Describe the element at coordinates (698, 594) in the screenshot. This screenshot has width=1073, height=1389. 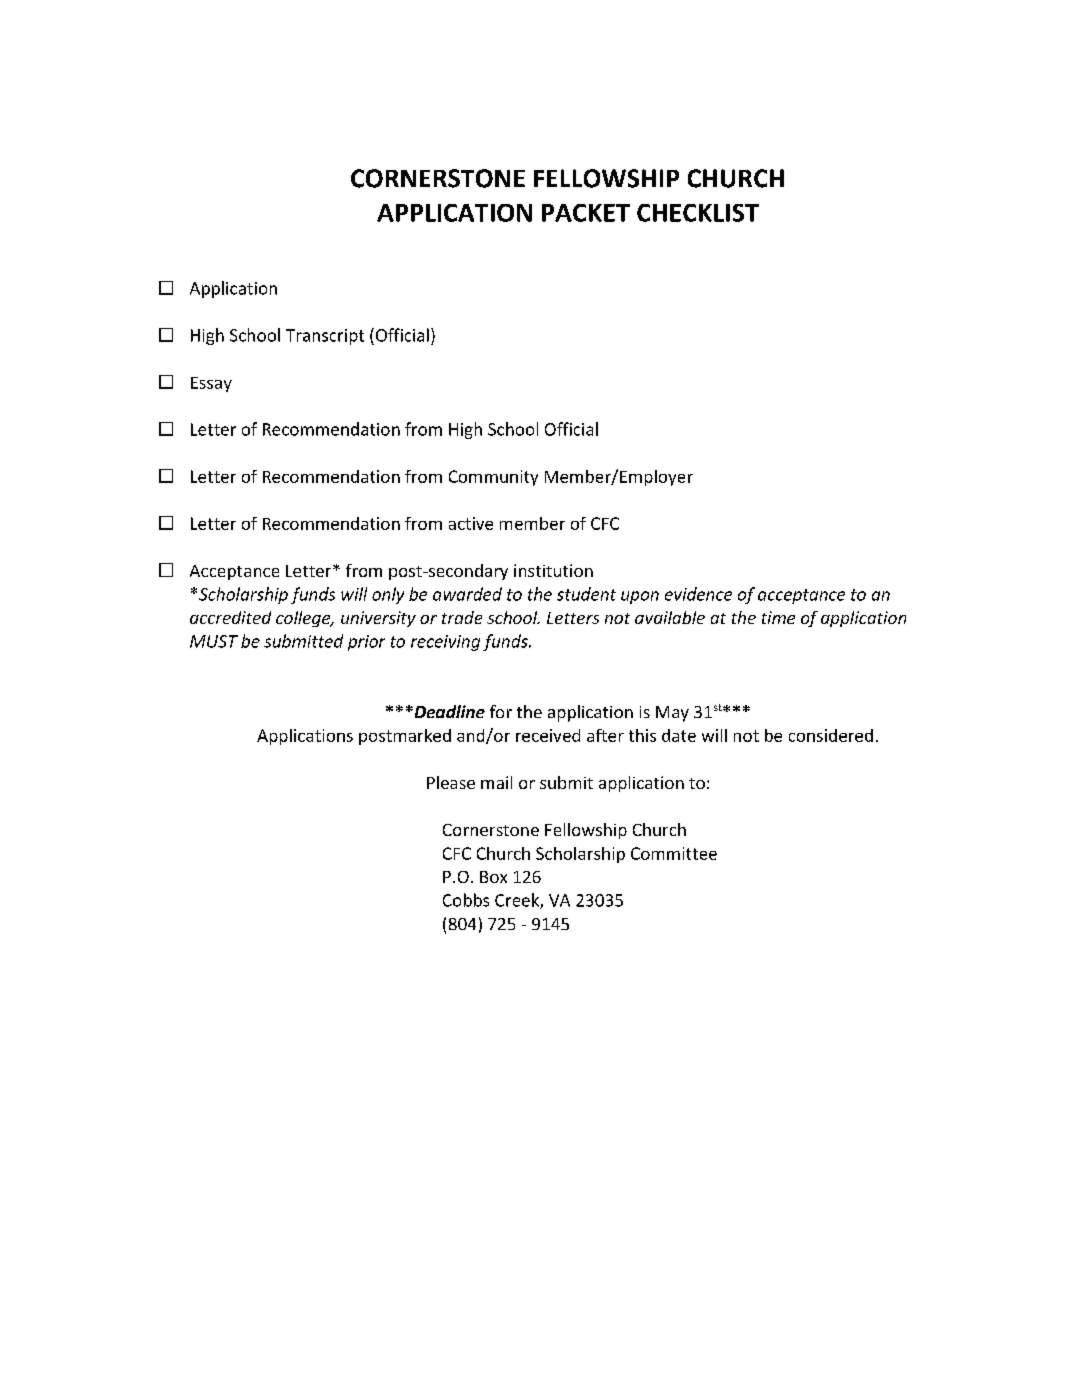
I see `evidence` at that location.
